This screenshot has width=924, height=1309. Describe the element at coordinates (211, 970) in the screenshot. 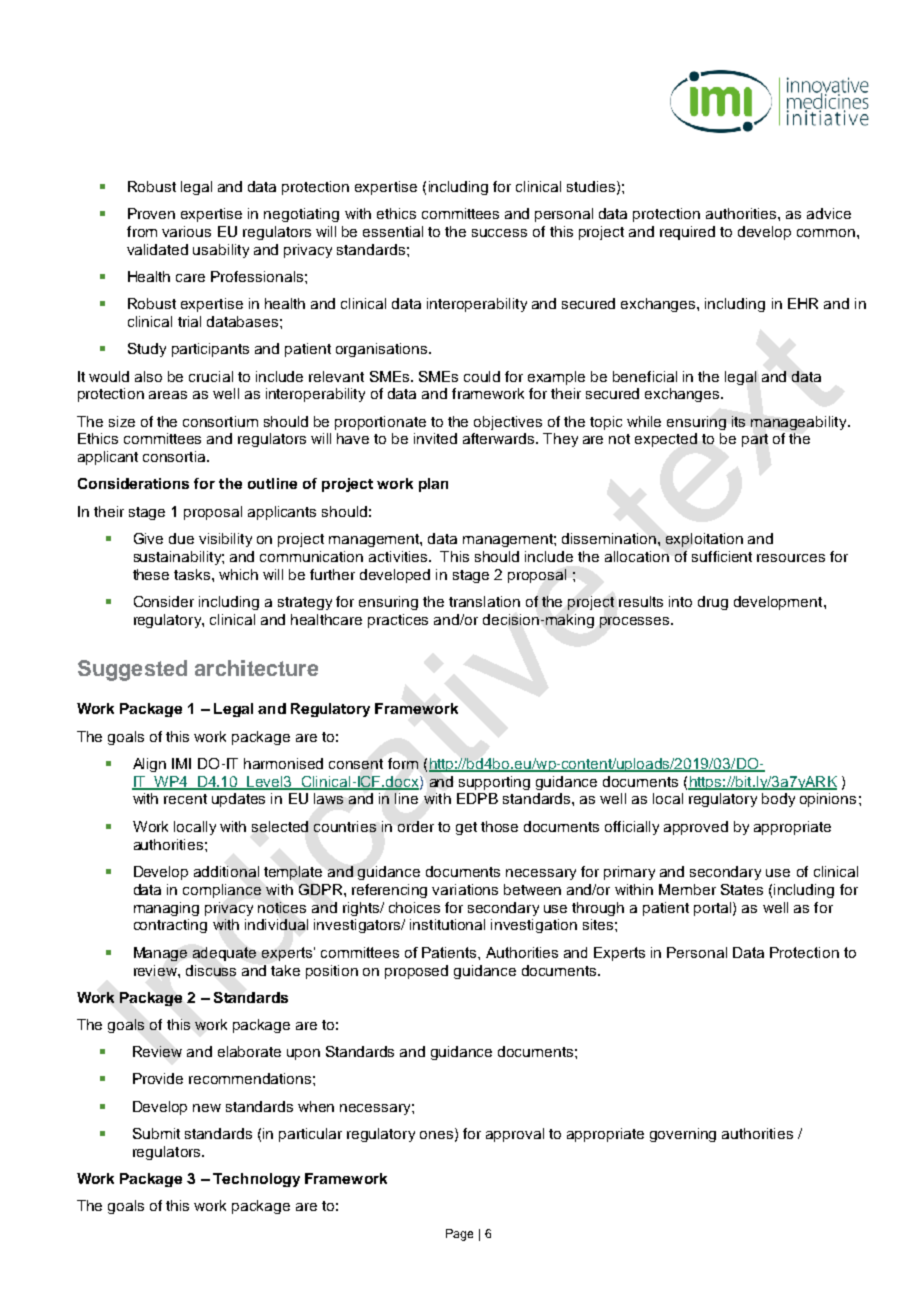

I see `discuss` at that location.
